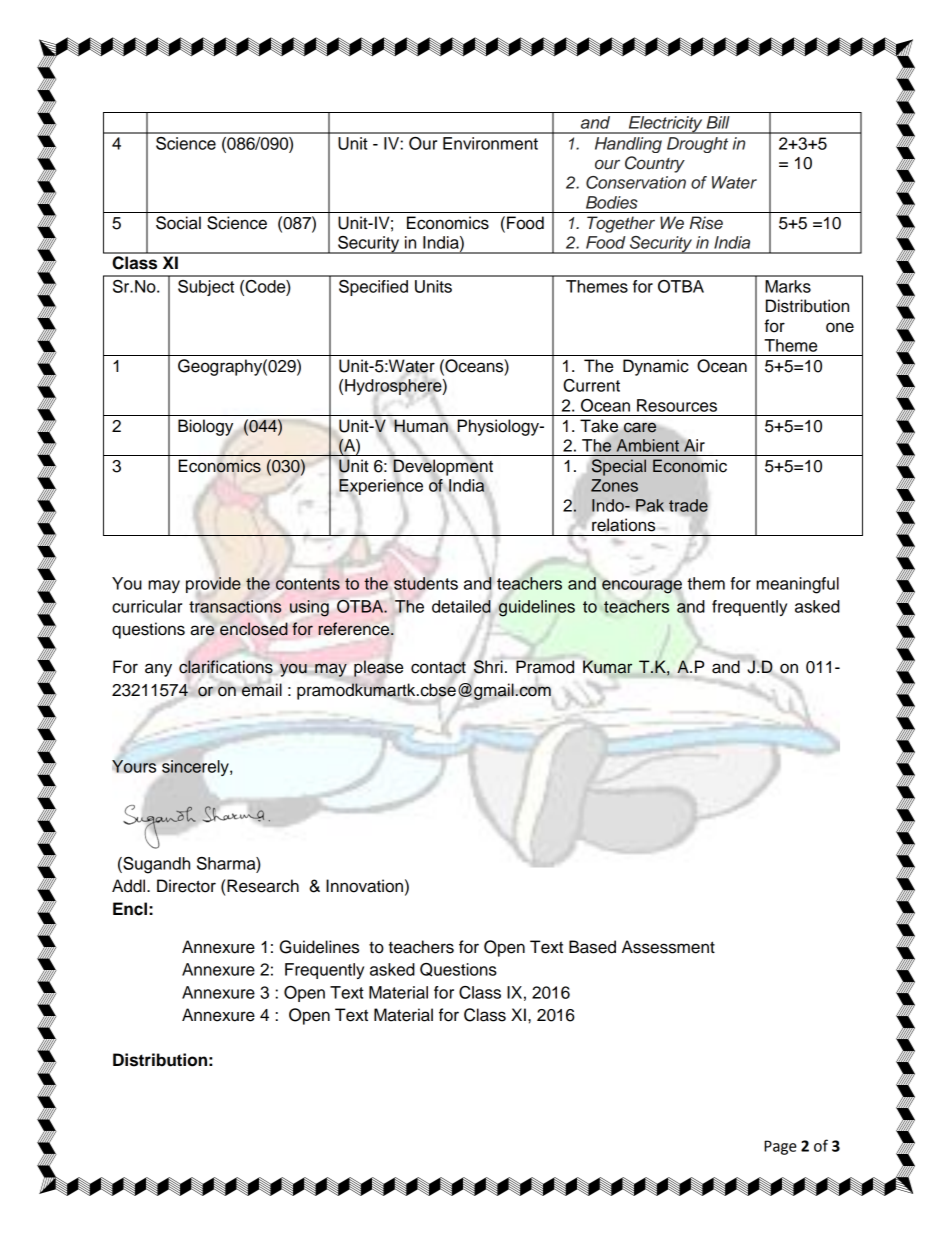  What do you see at coordinates (213, 585) in the document?
I see `provide` at bounding box center [213, 585].
